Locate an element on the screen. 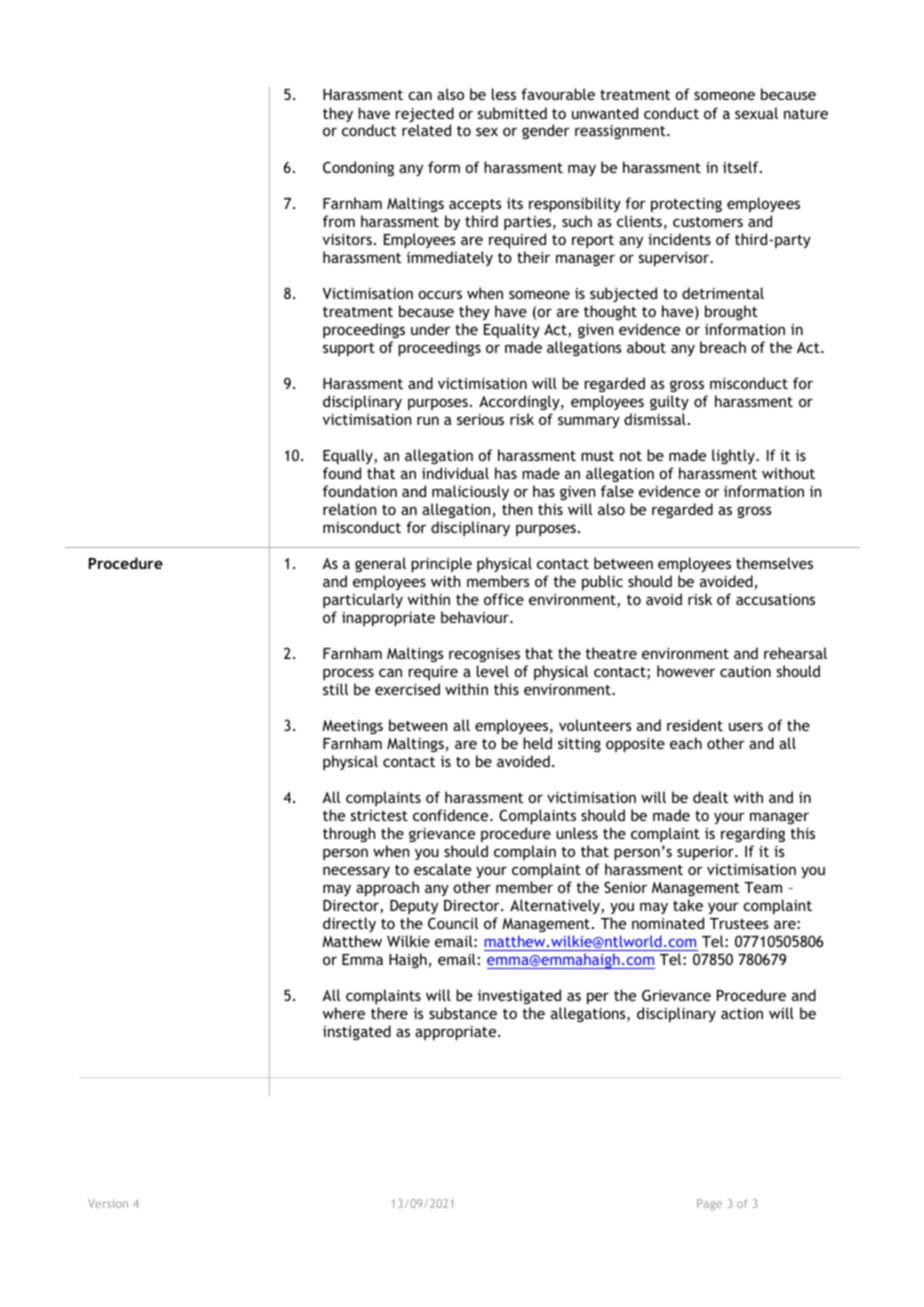  Condoning is located at coordinates (358, 168).
